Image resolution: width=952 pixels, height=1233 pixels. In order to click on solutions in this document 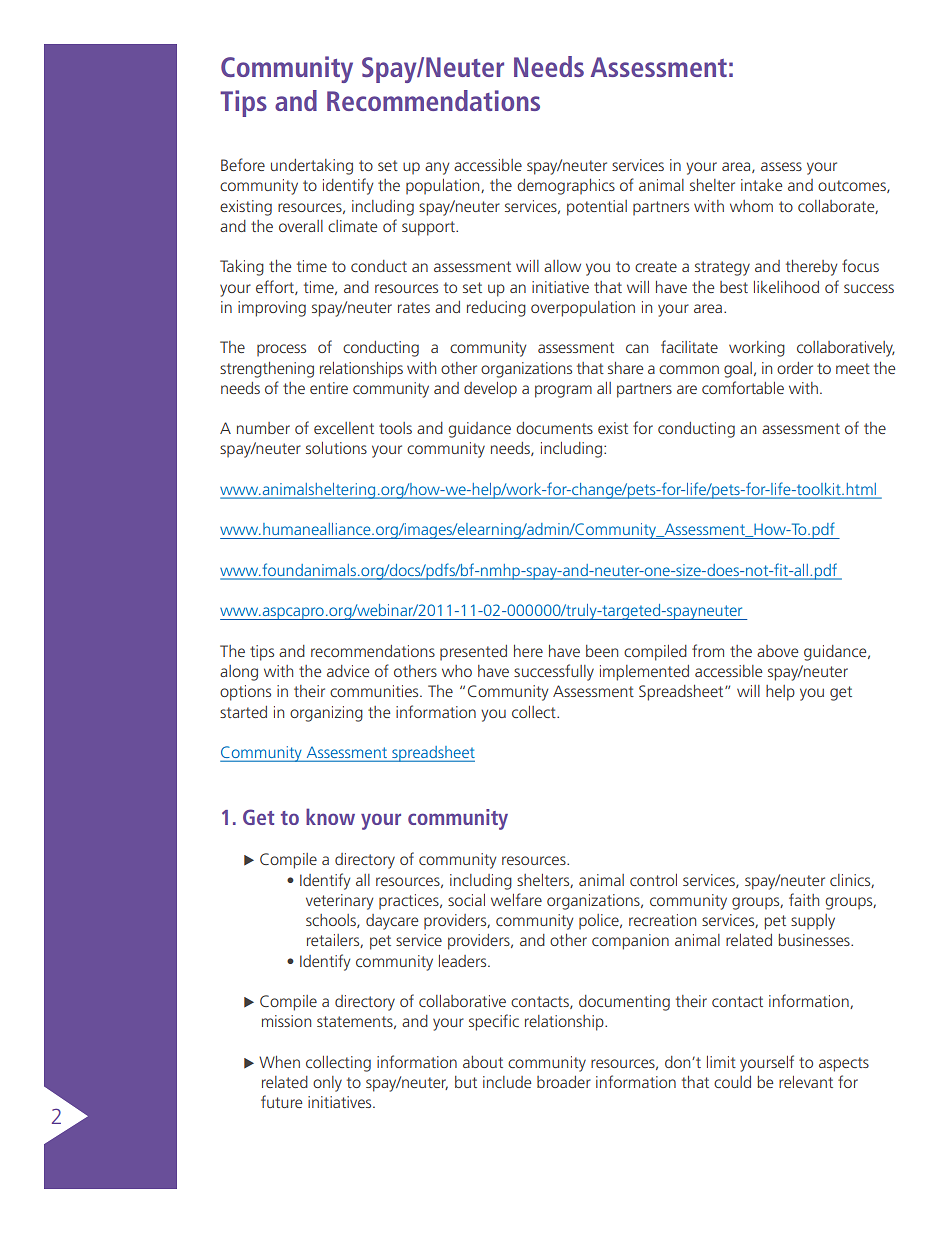, I will do `click(336, 448)`.
